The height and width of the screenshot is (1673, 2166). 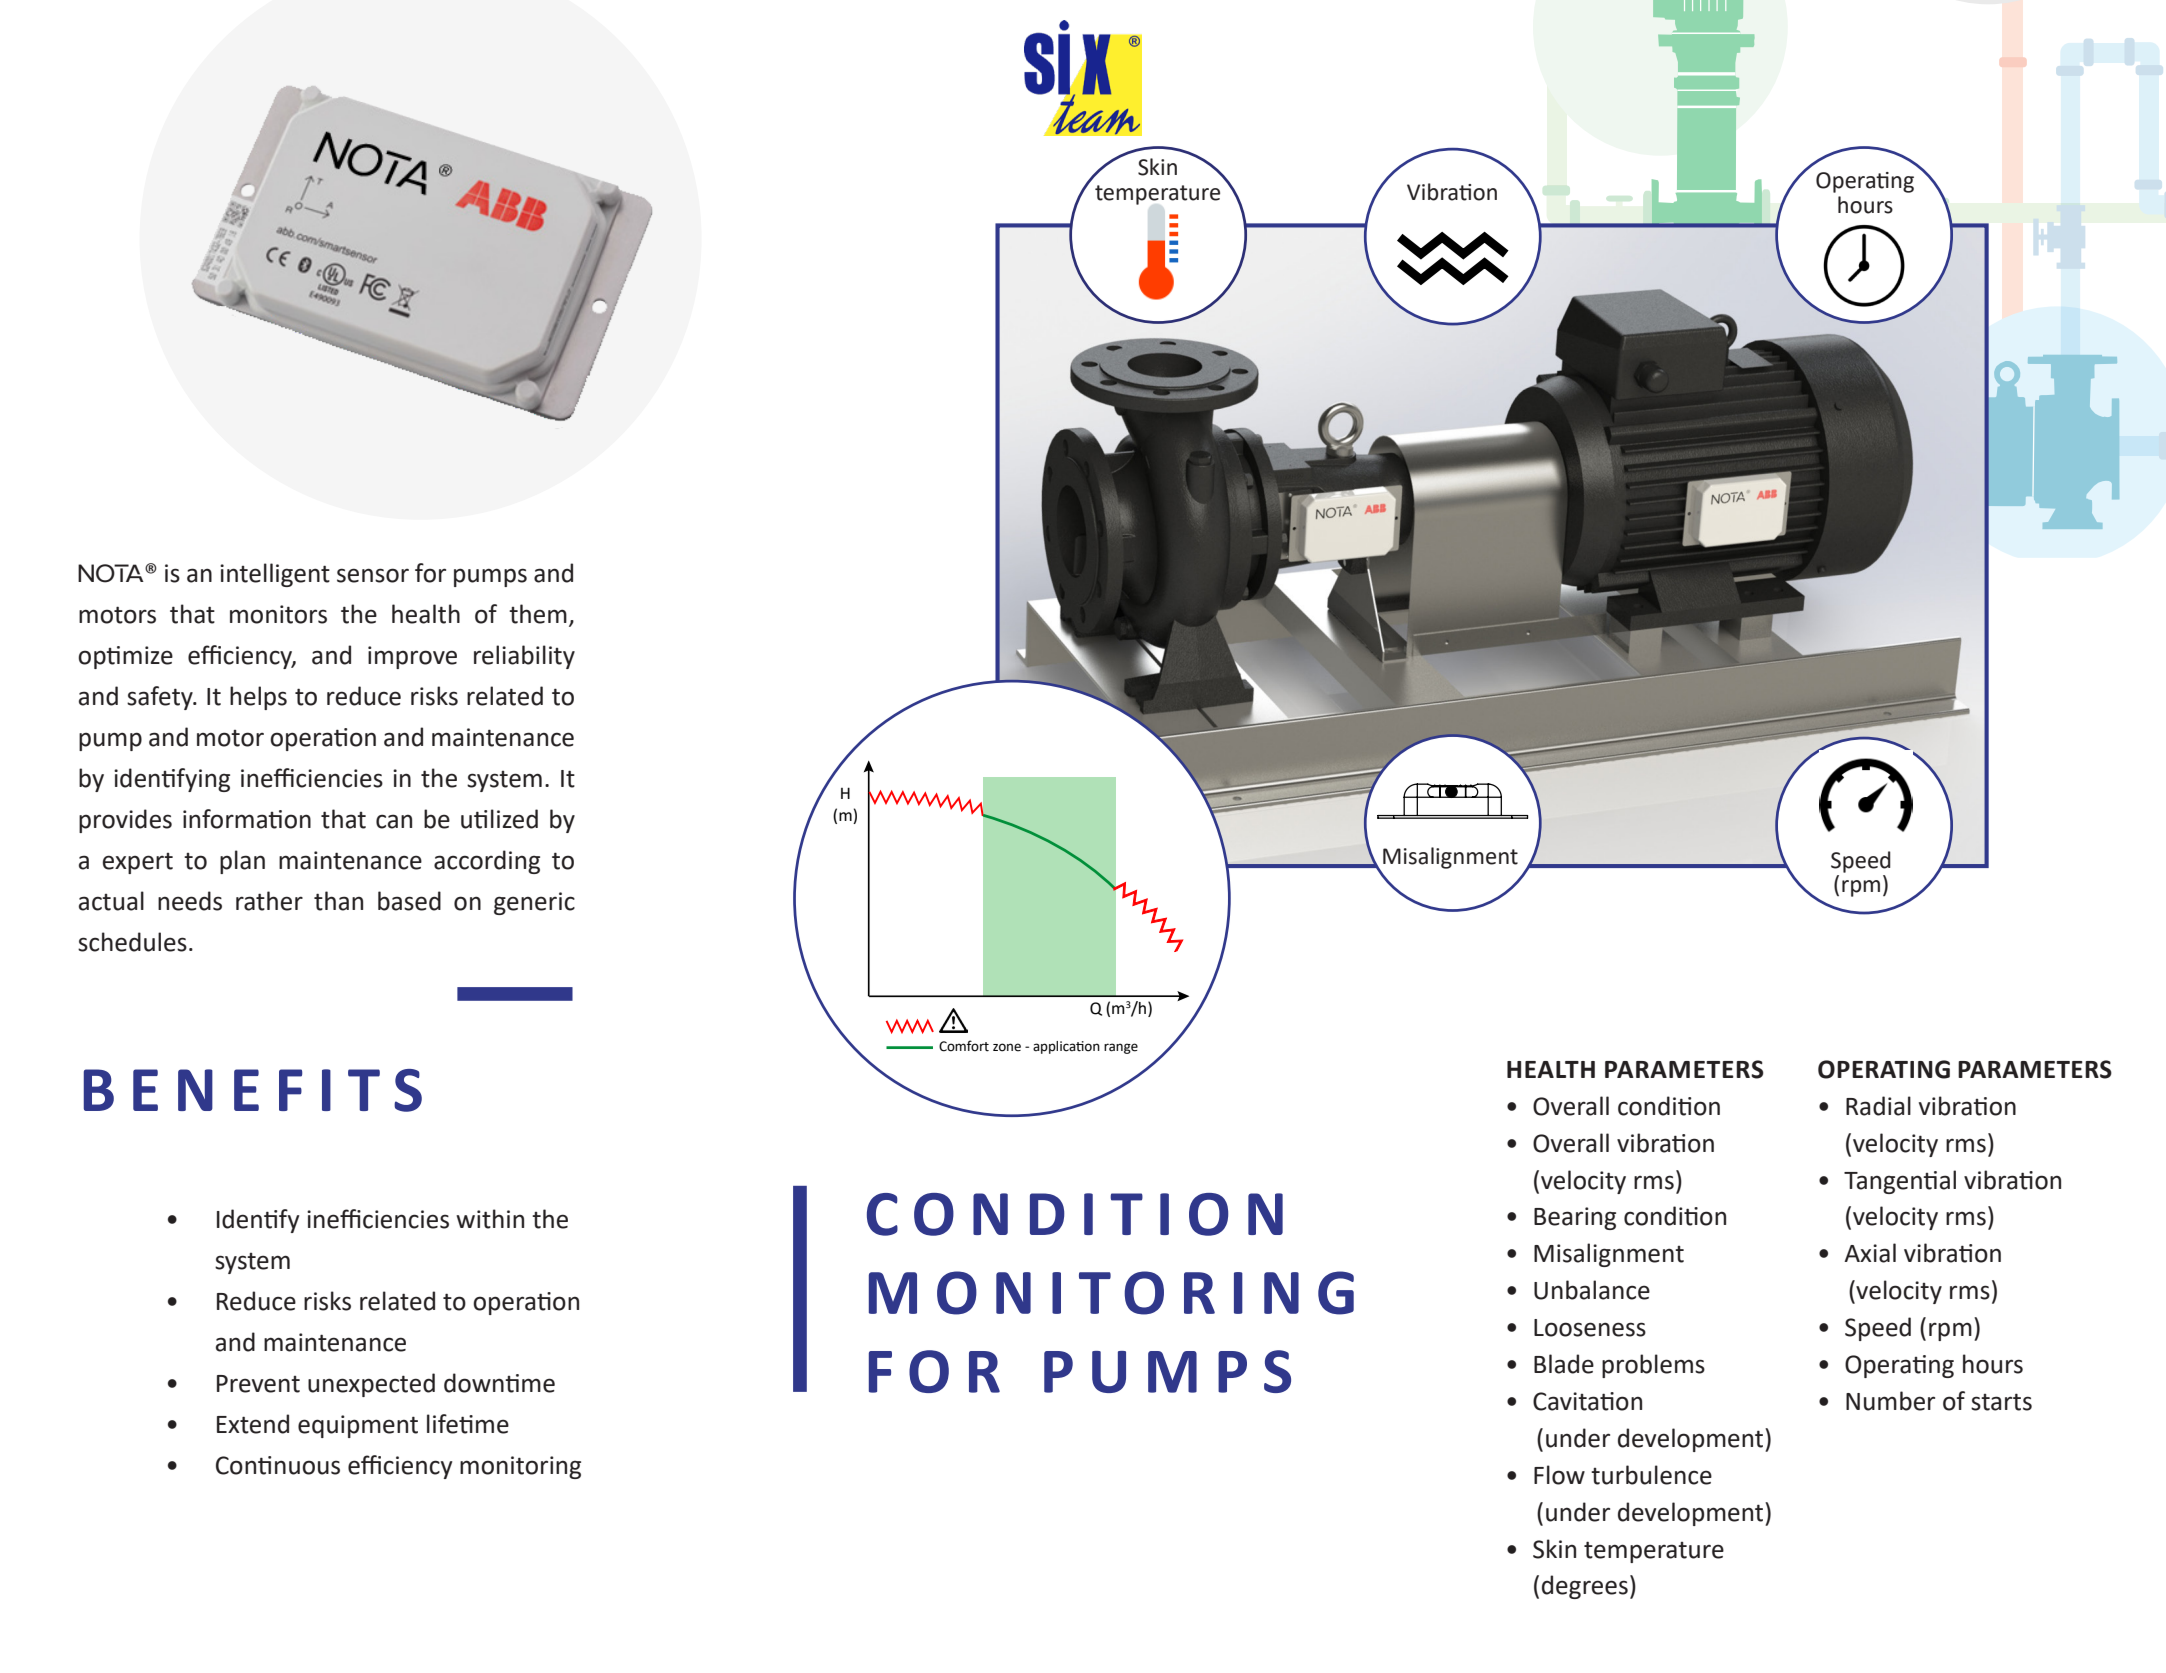 I want to click on them, so click(x=538, y=614).
